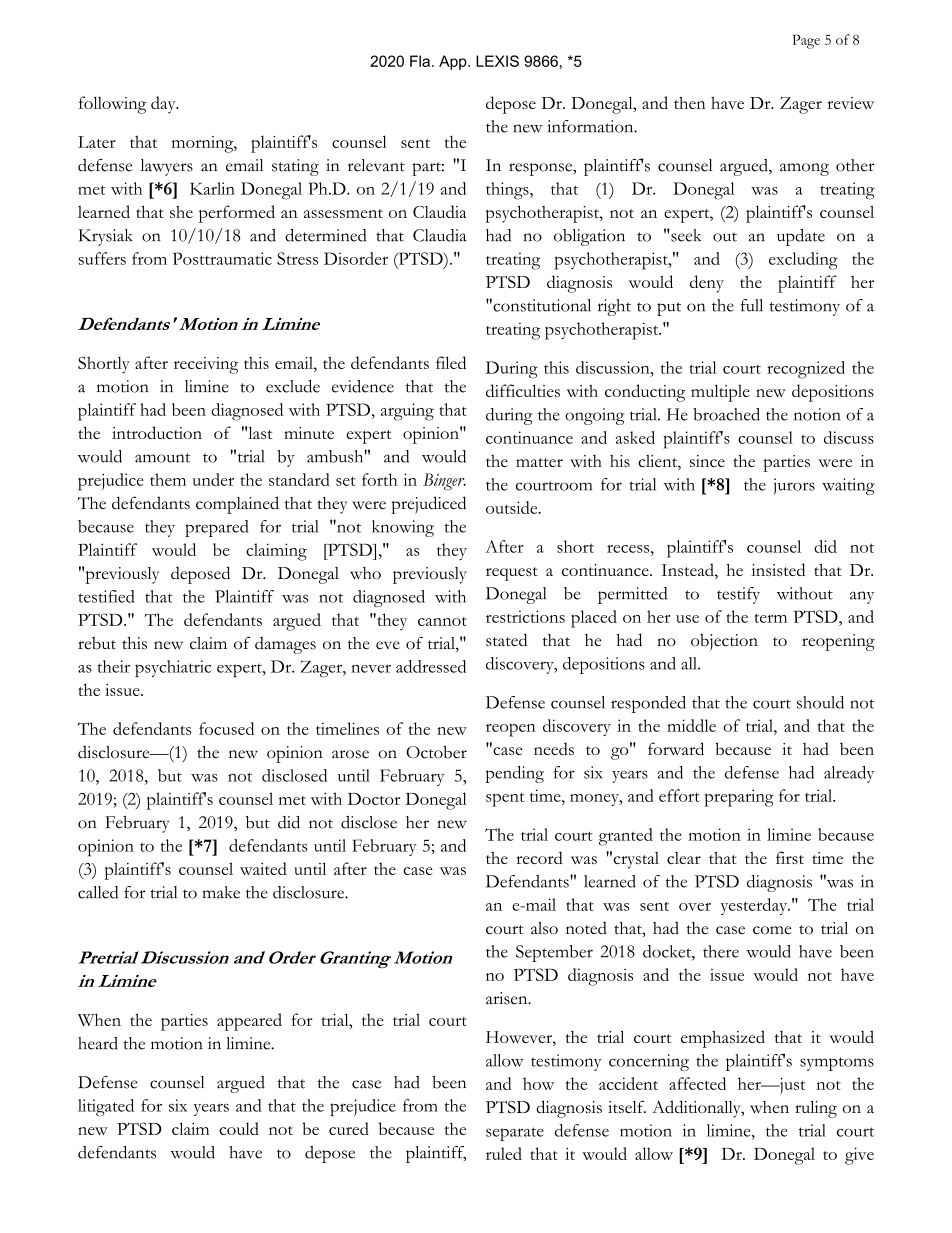 This screenshot has width=952, height=1233. What do you see at coordinates (523, 390) in the screenshot?
I see `difficulties` at bounding box center [523, 390].
